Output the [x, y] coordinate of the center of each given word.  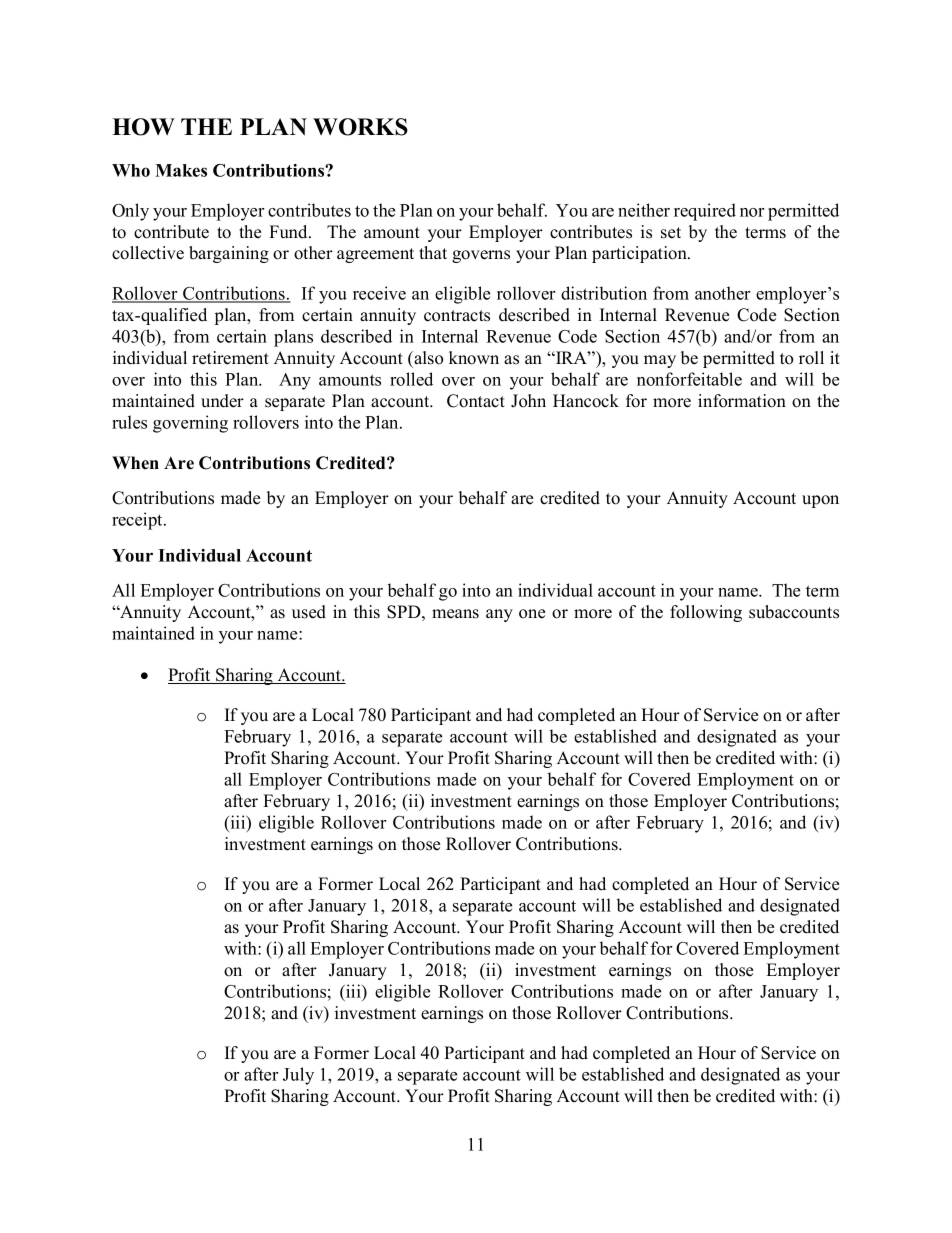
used [309, 612]
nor [752, 212]
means [455, 614]
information [742, 401]
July [298, 1076]
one [532, 614]
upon [820, 501]
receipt [138, 521]
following [706, 613]
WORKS [360, 127]
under [222, 401]
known [474, 358]
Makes [181, 170]
